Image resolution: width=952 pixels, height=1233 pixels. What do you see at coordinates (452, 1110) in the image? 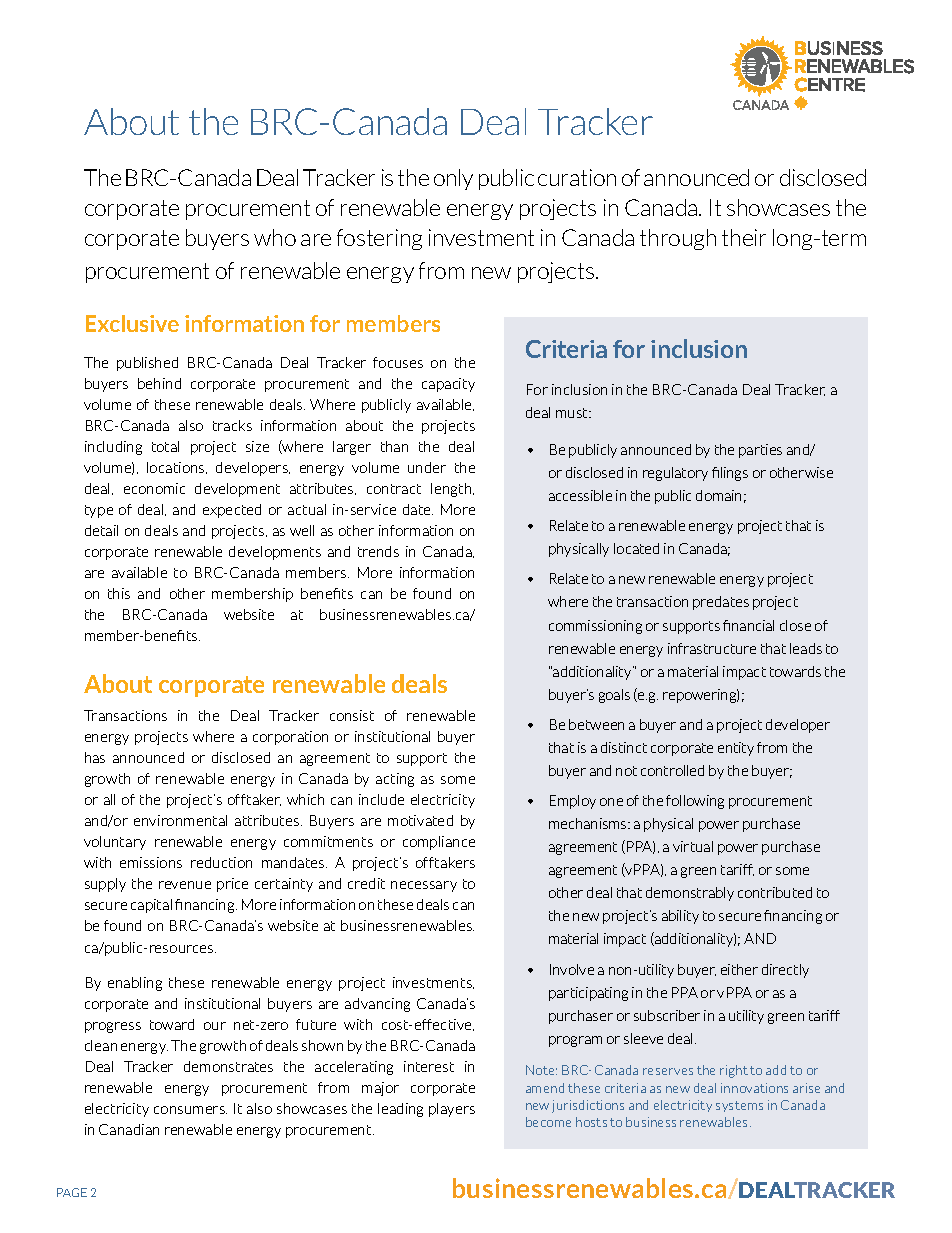
I see `players` at bounding box center [452, 1110].
